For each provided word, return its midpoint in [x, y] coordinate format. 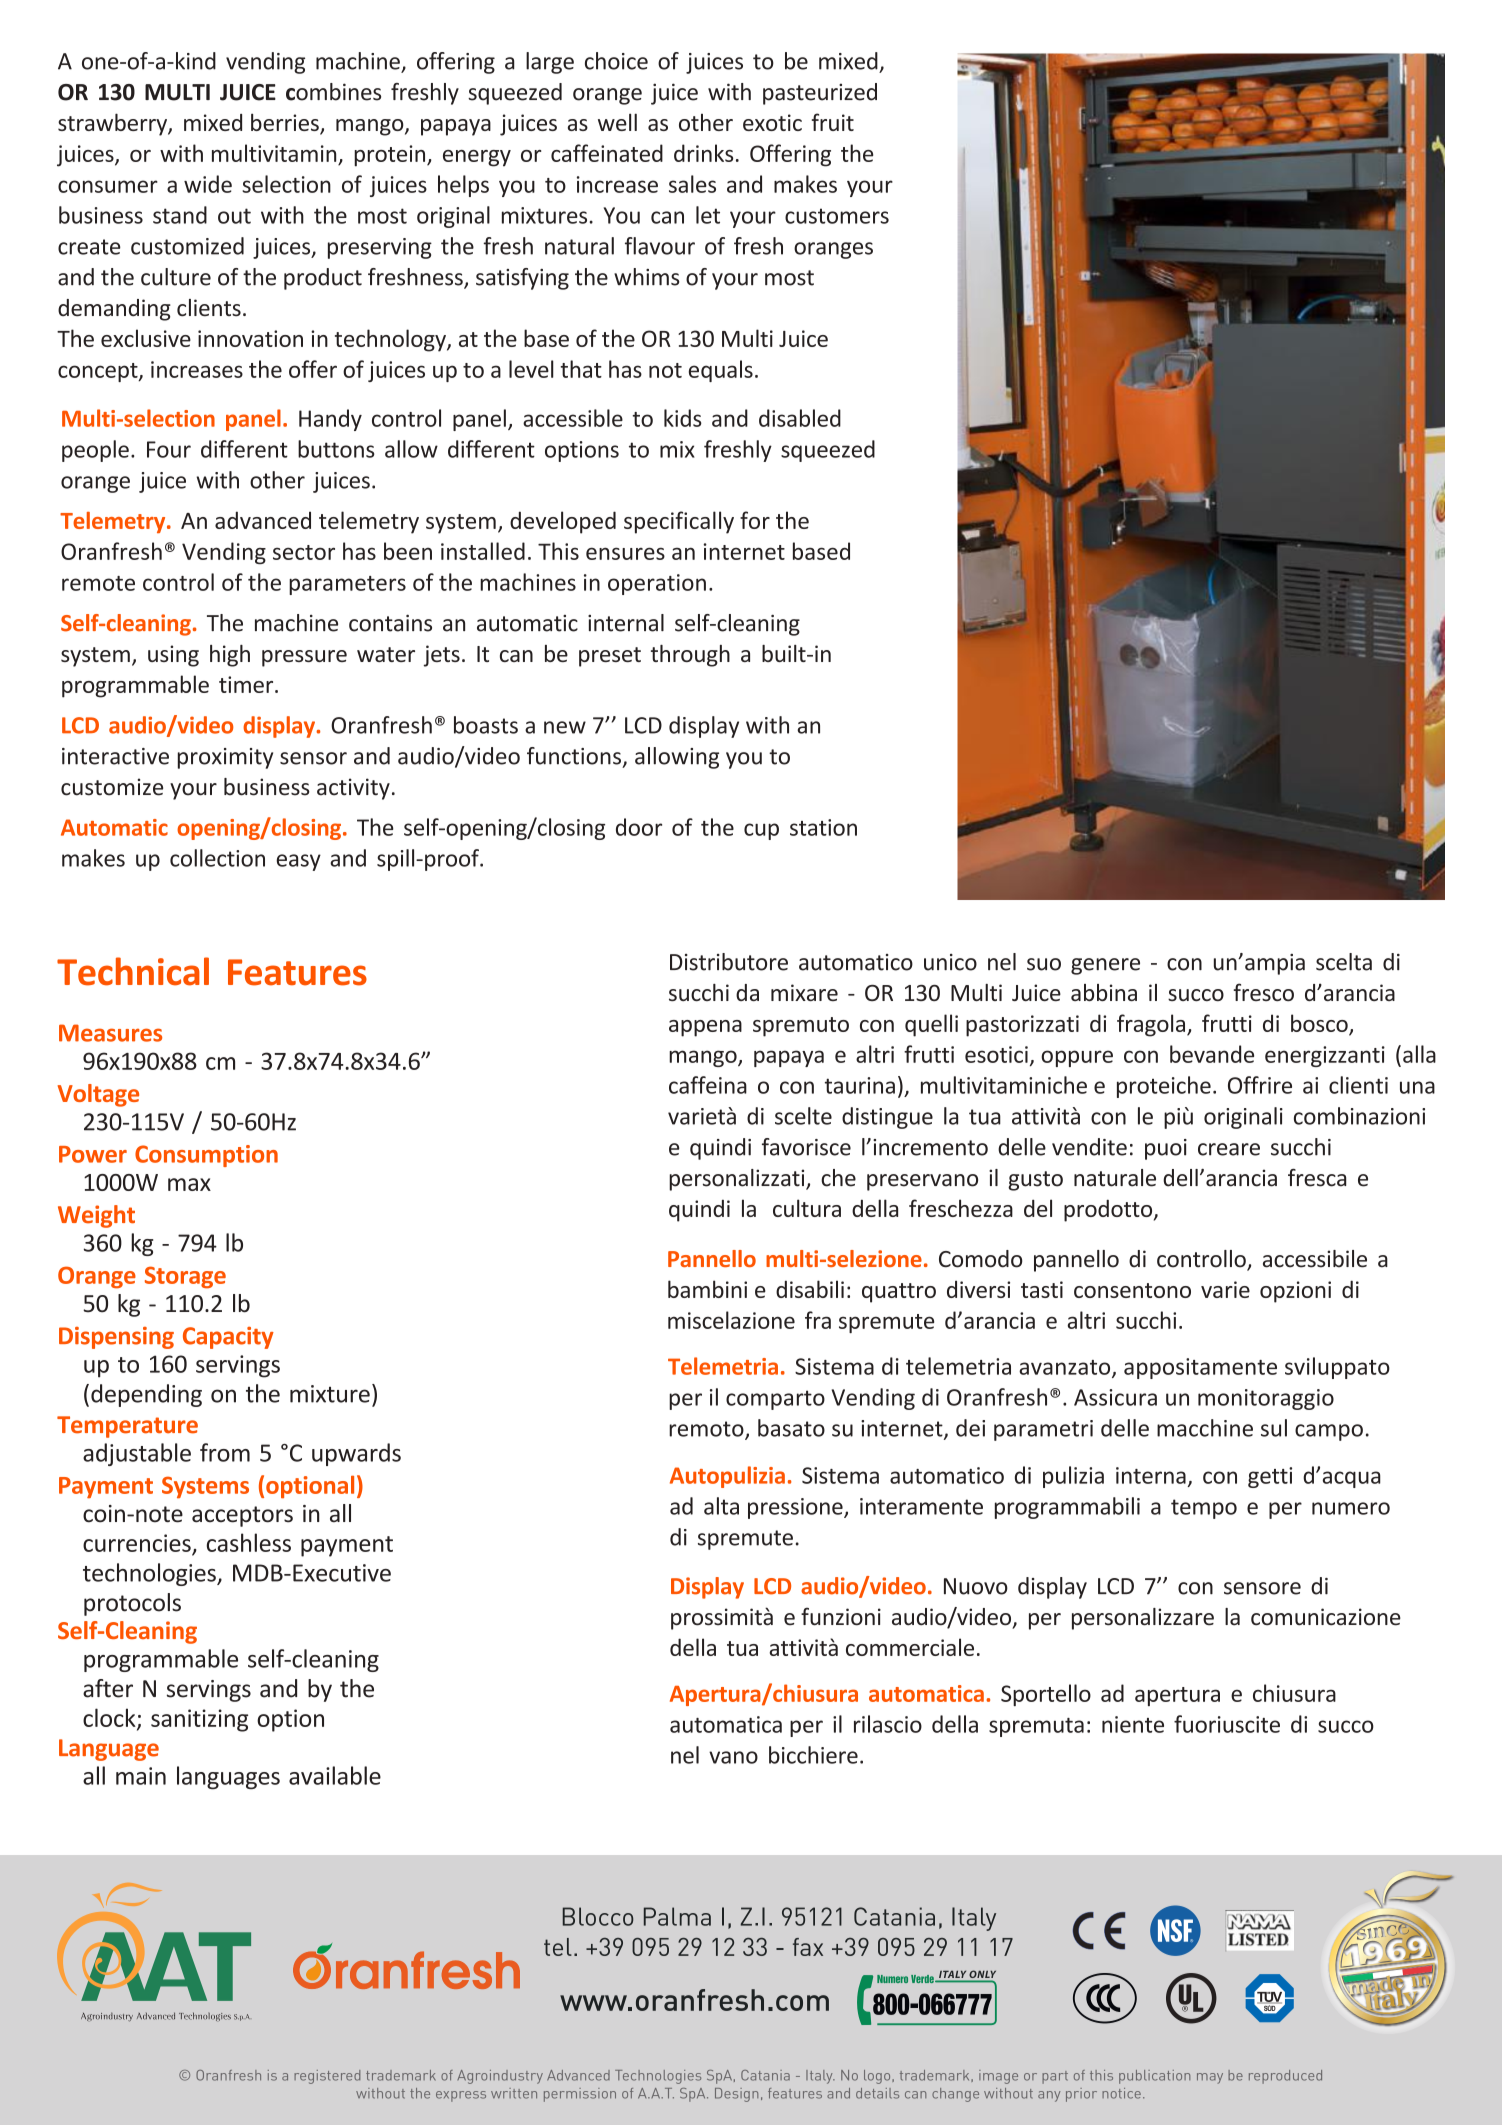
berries [286, 123]
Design [736, 2095]
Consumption [206, 1156]
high [230, 656]
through [690, 656]
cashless [249, 1542]
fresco [1263, 992]
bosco [1319, 1023]
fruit [833, 122]
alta [721, 1506]
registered [327, 2077]
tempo [1204, 1509]
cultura [807, 1208]
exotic [772, 122]
